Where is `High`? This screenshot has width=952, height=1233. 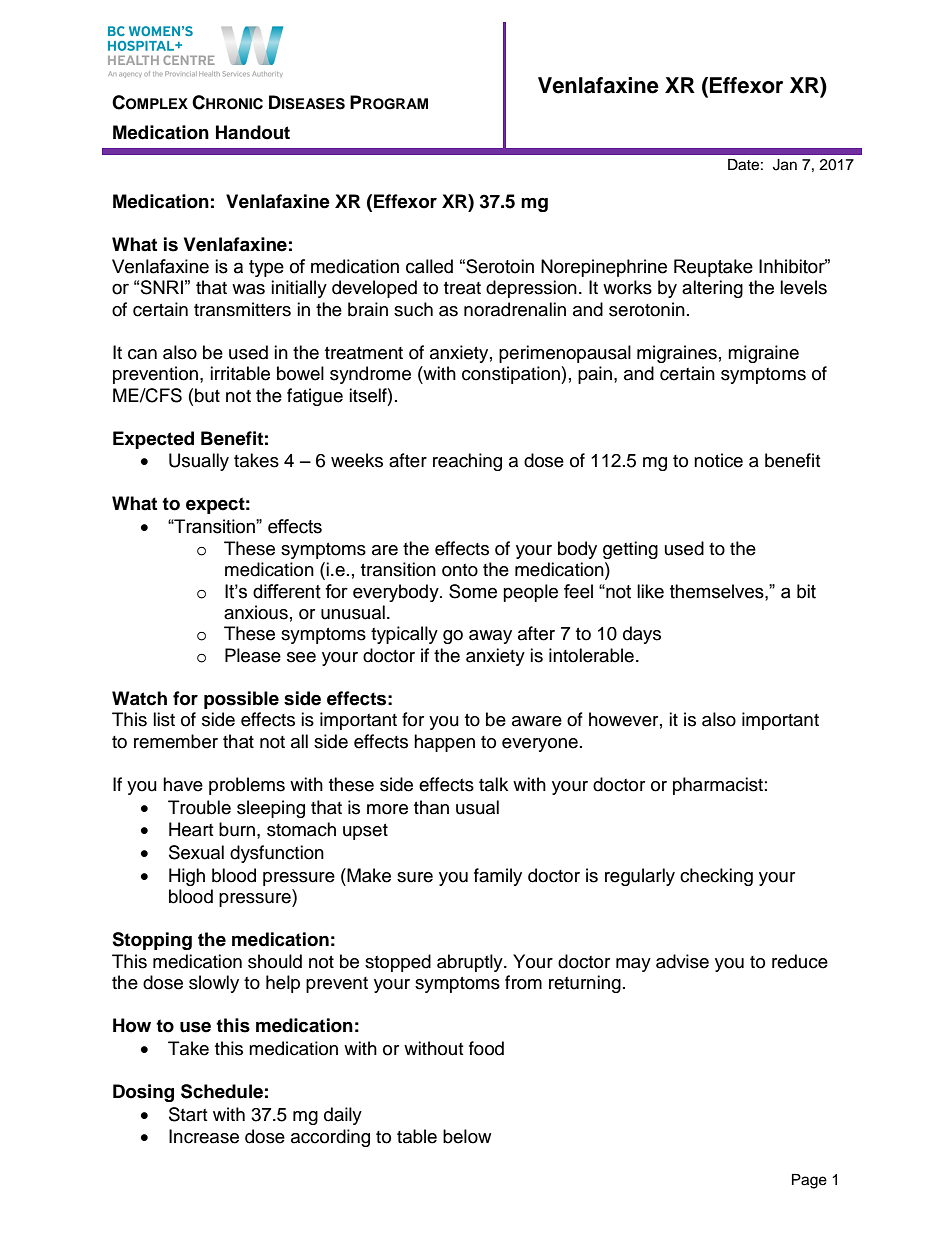
High is located at coordinates (187, 877).
